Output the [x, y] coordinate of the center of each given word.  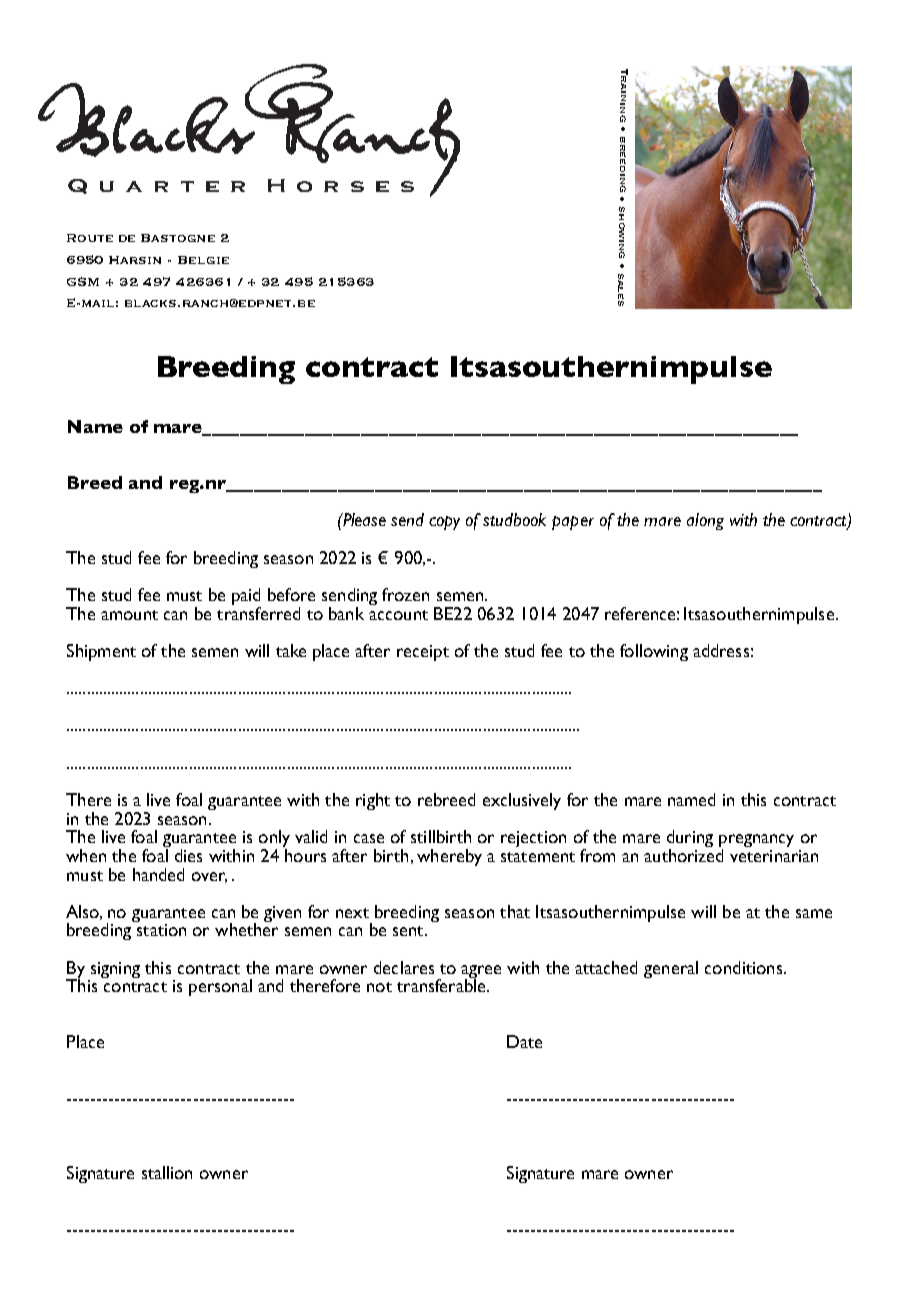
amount [129, 615]
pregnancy [756, 842]
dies [188, 855]
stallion [167, 1172]
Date [524, 1041]
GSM [83, 281]
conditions [743, 967]
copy [444, 523]
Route [90, 238]
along [705, 521]
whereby [449, 857]
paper [573, 523]
